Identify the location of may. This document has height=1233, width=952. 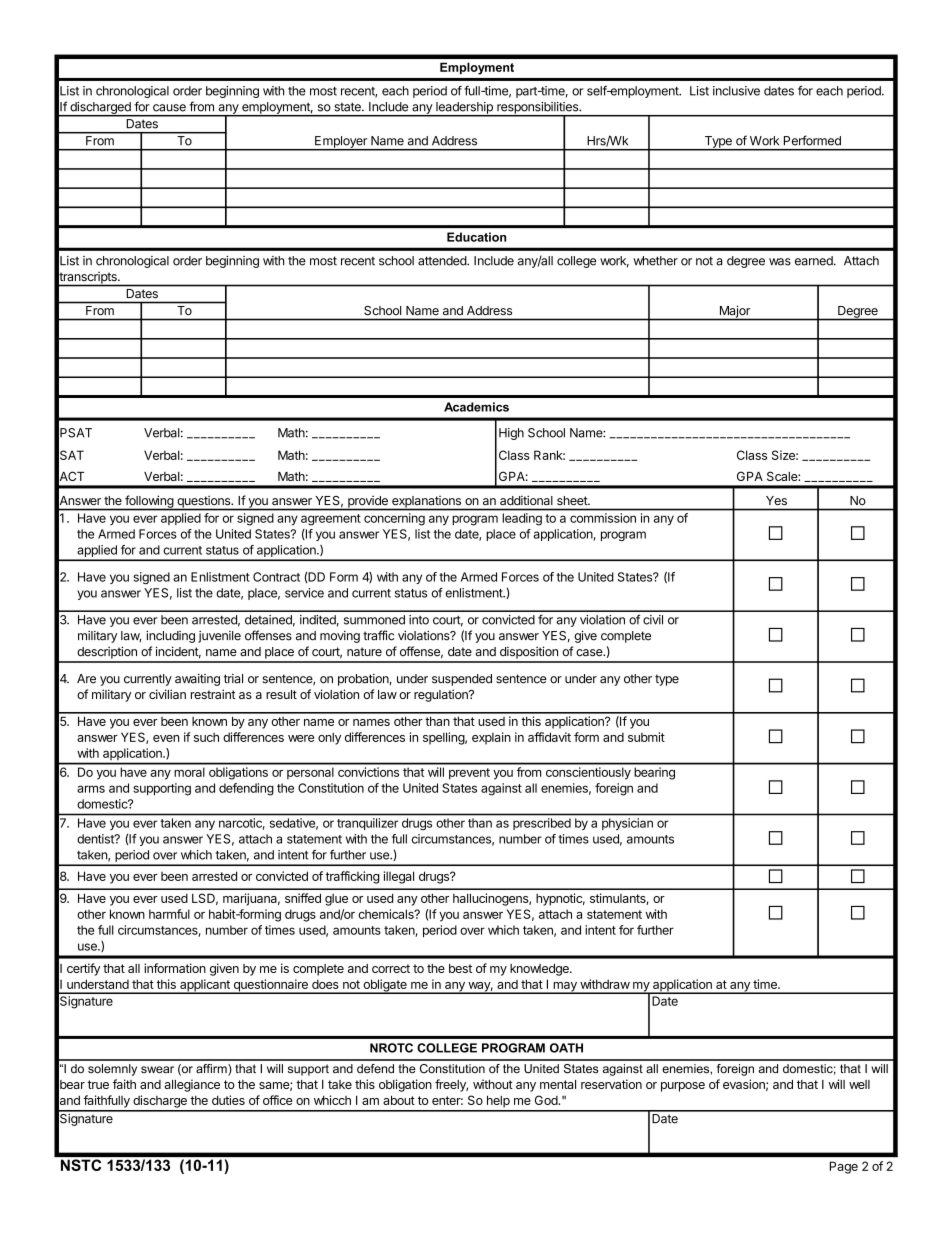
(565, 988).
